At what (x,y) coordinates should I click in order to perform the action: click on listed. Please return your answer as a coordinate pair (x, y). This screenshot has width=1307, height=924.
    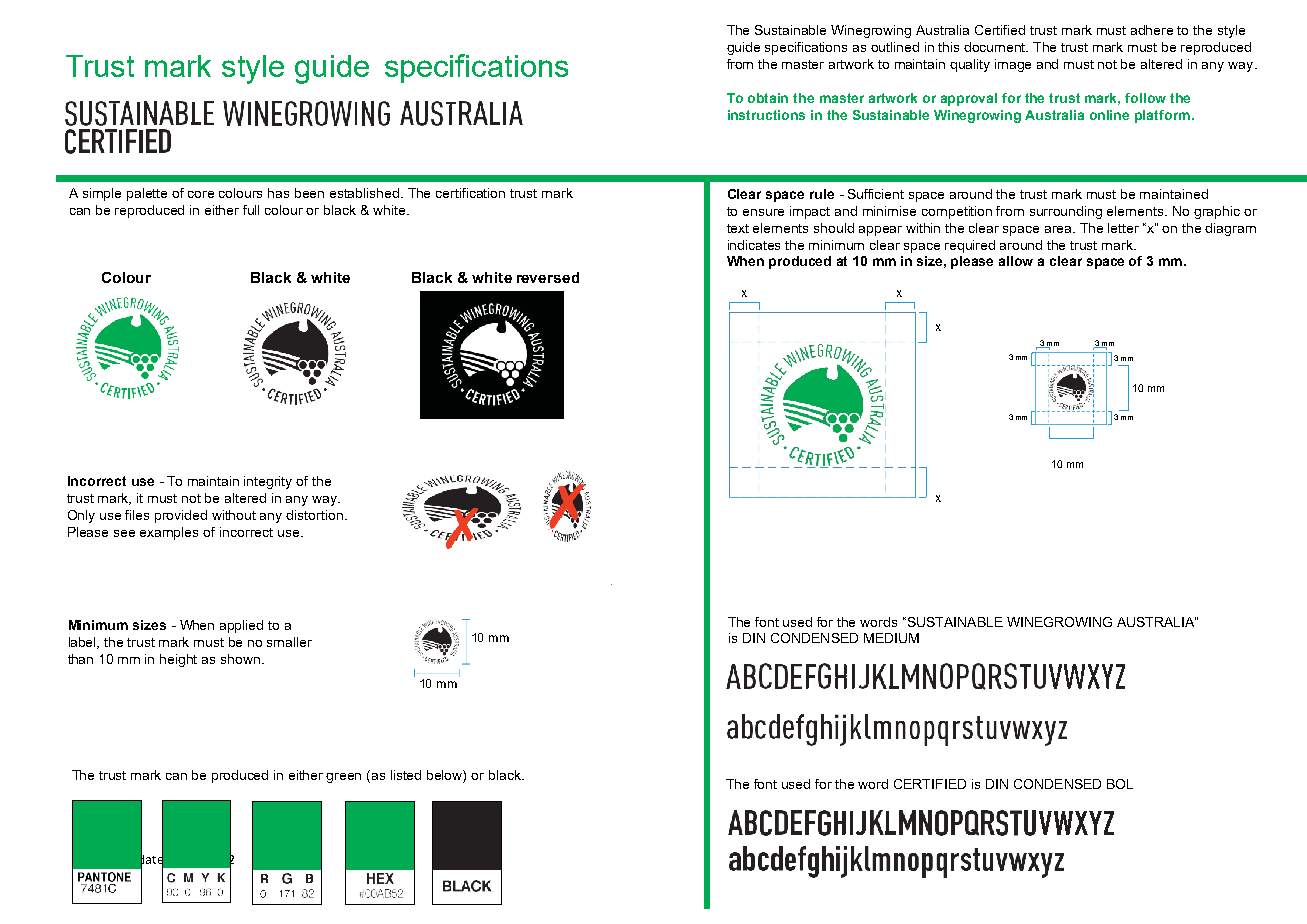
    Looking at the image, I should click on (406, 775).
